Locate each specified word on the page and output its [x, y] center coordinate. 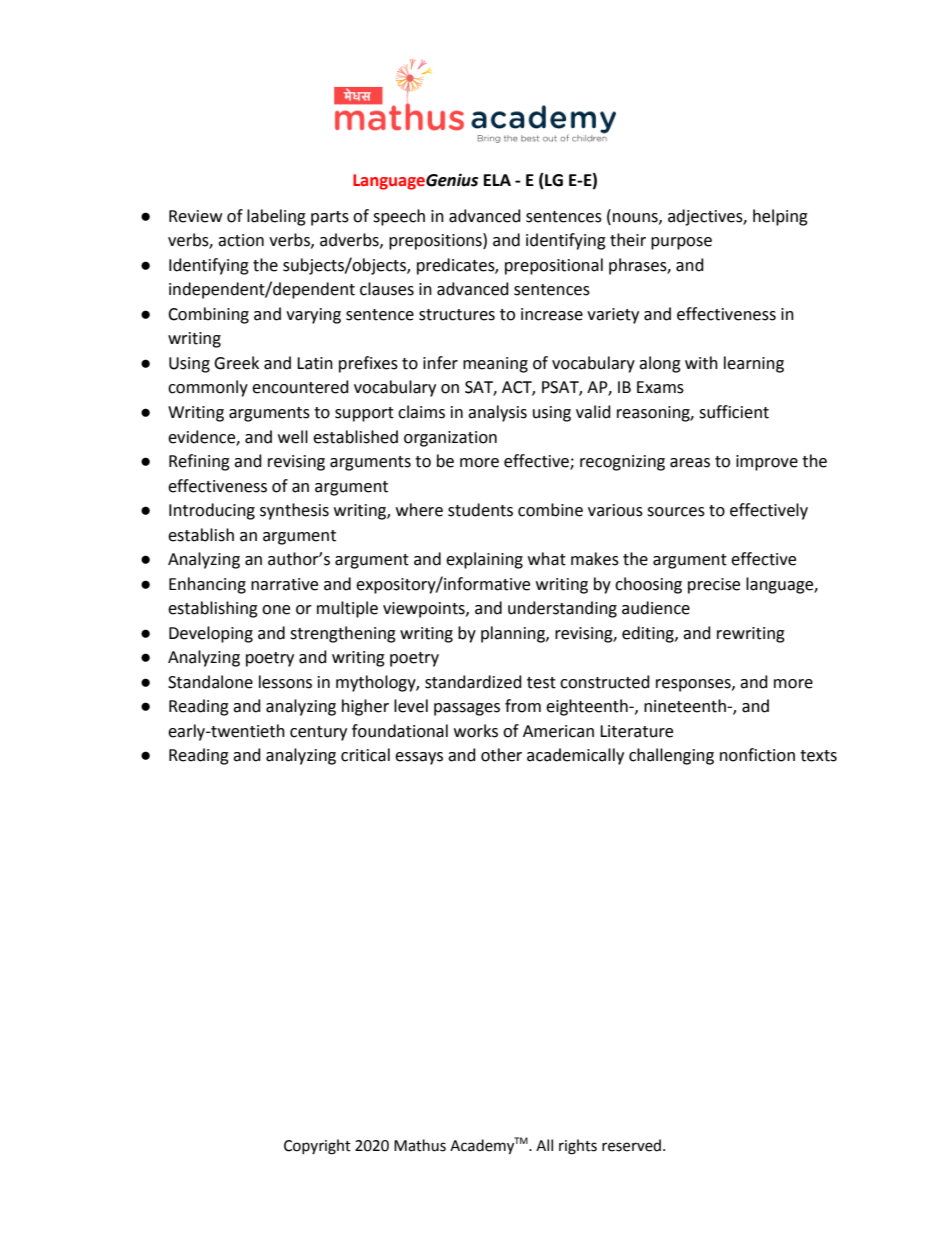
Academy [482, 1145]
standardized [473, 682]
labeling [276, 217]
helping [780, 217]
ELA [497, 180]
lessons [285, 682]
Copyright [317, 1147]
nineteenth [686, 706]
